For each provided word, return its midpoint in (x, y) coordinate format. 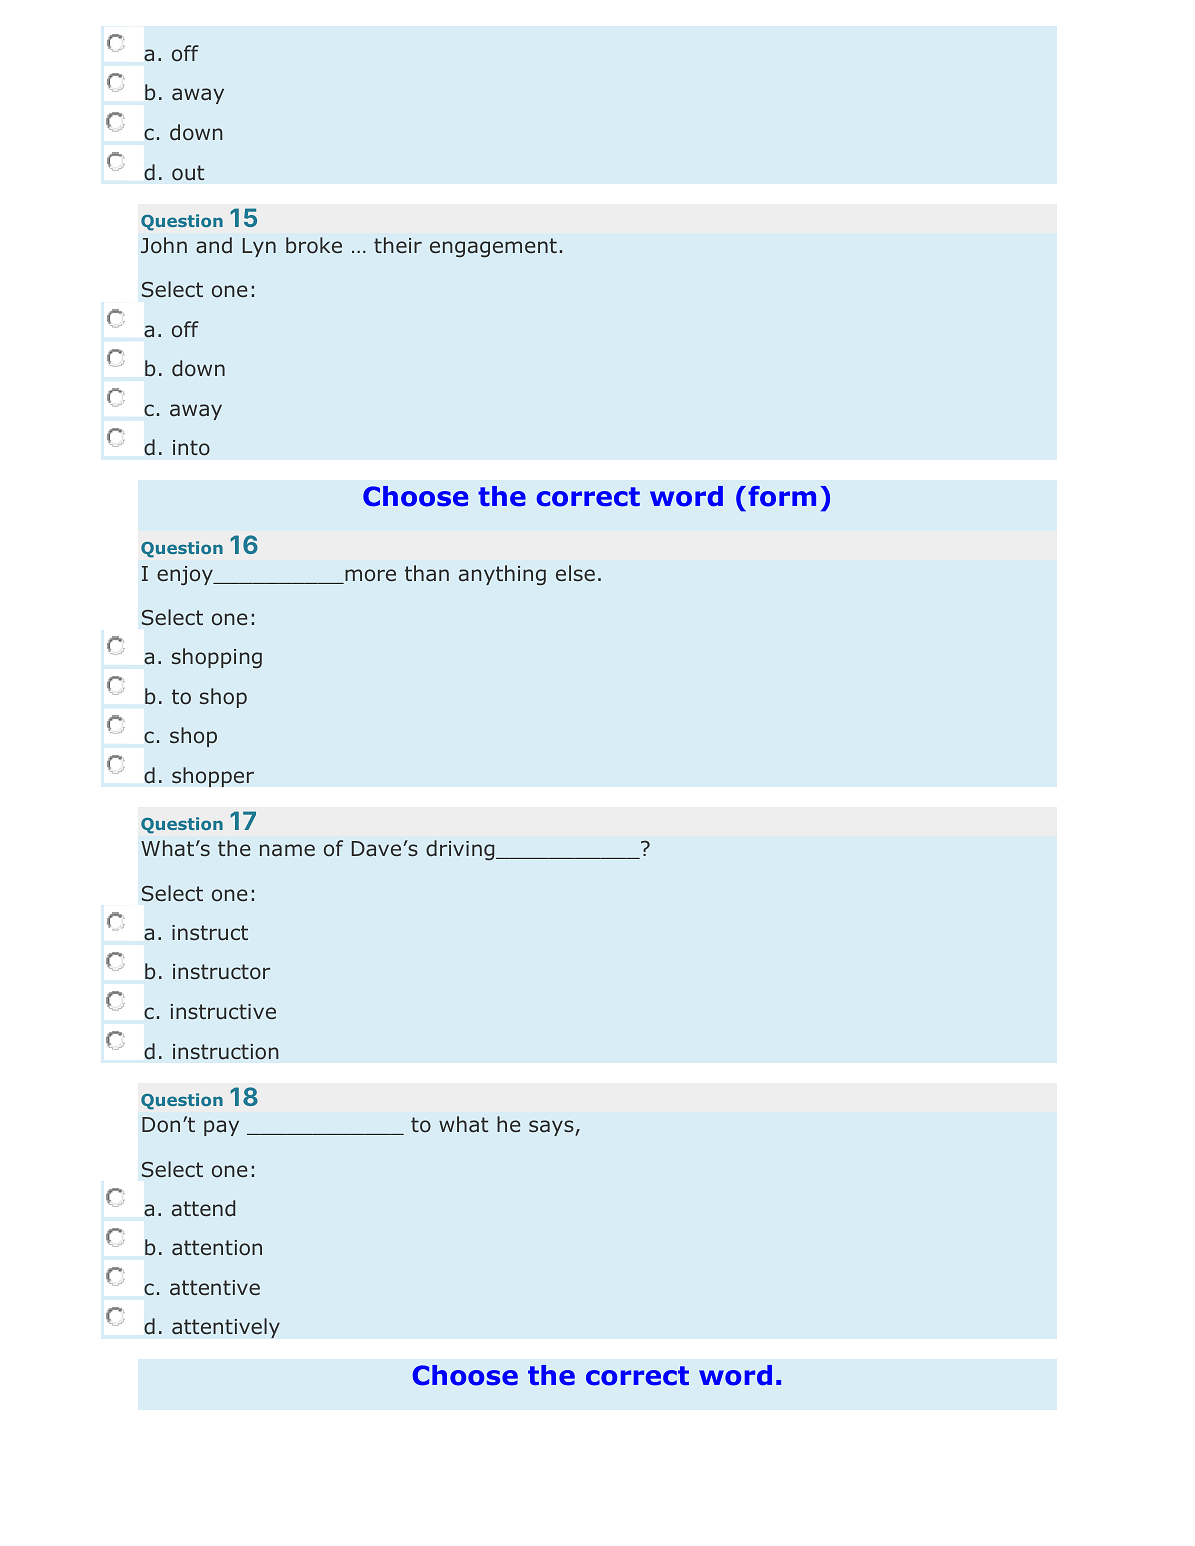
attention (217, 1248)
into (191, 448)
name (287, 850)
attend (203, 1208)
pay (221, 1128)
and (214, 245)
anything (502, 575)
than (427, 573)
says (552, 1128)
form (782, 496)
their (398, 245)
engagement (493, 247)
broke (314, 245)
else (575, 573)
